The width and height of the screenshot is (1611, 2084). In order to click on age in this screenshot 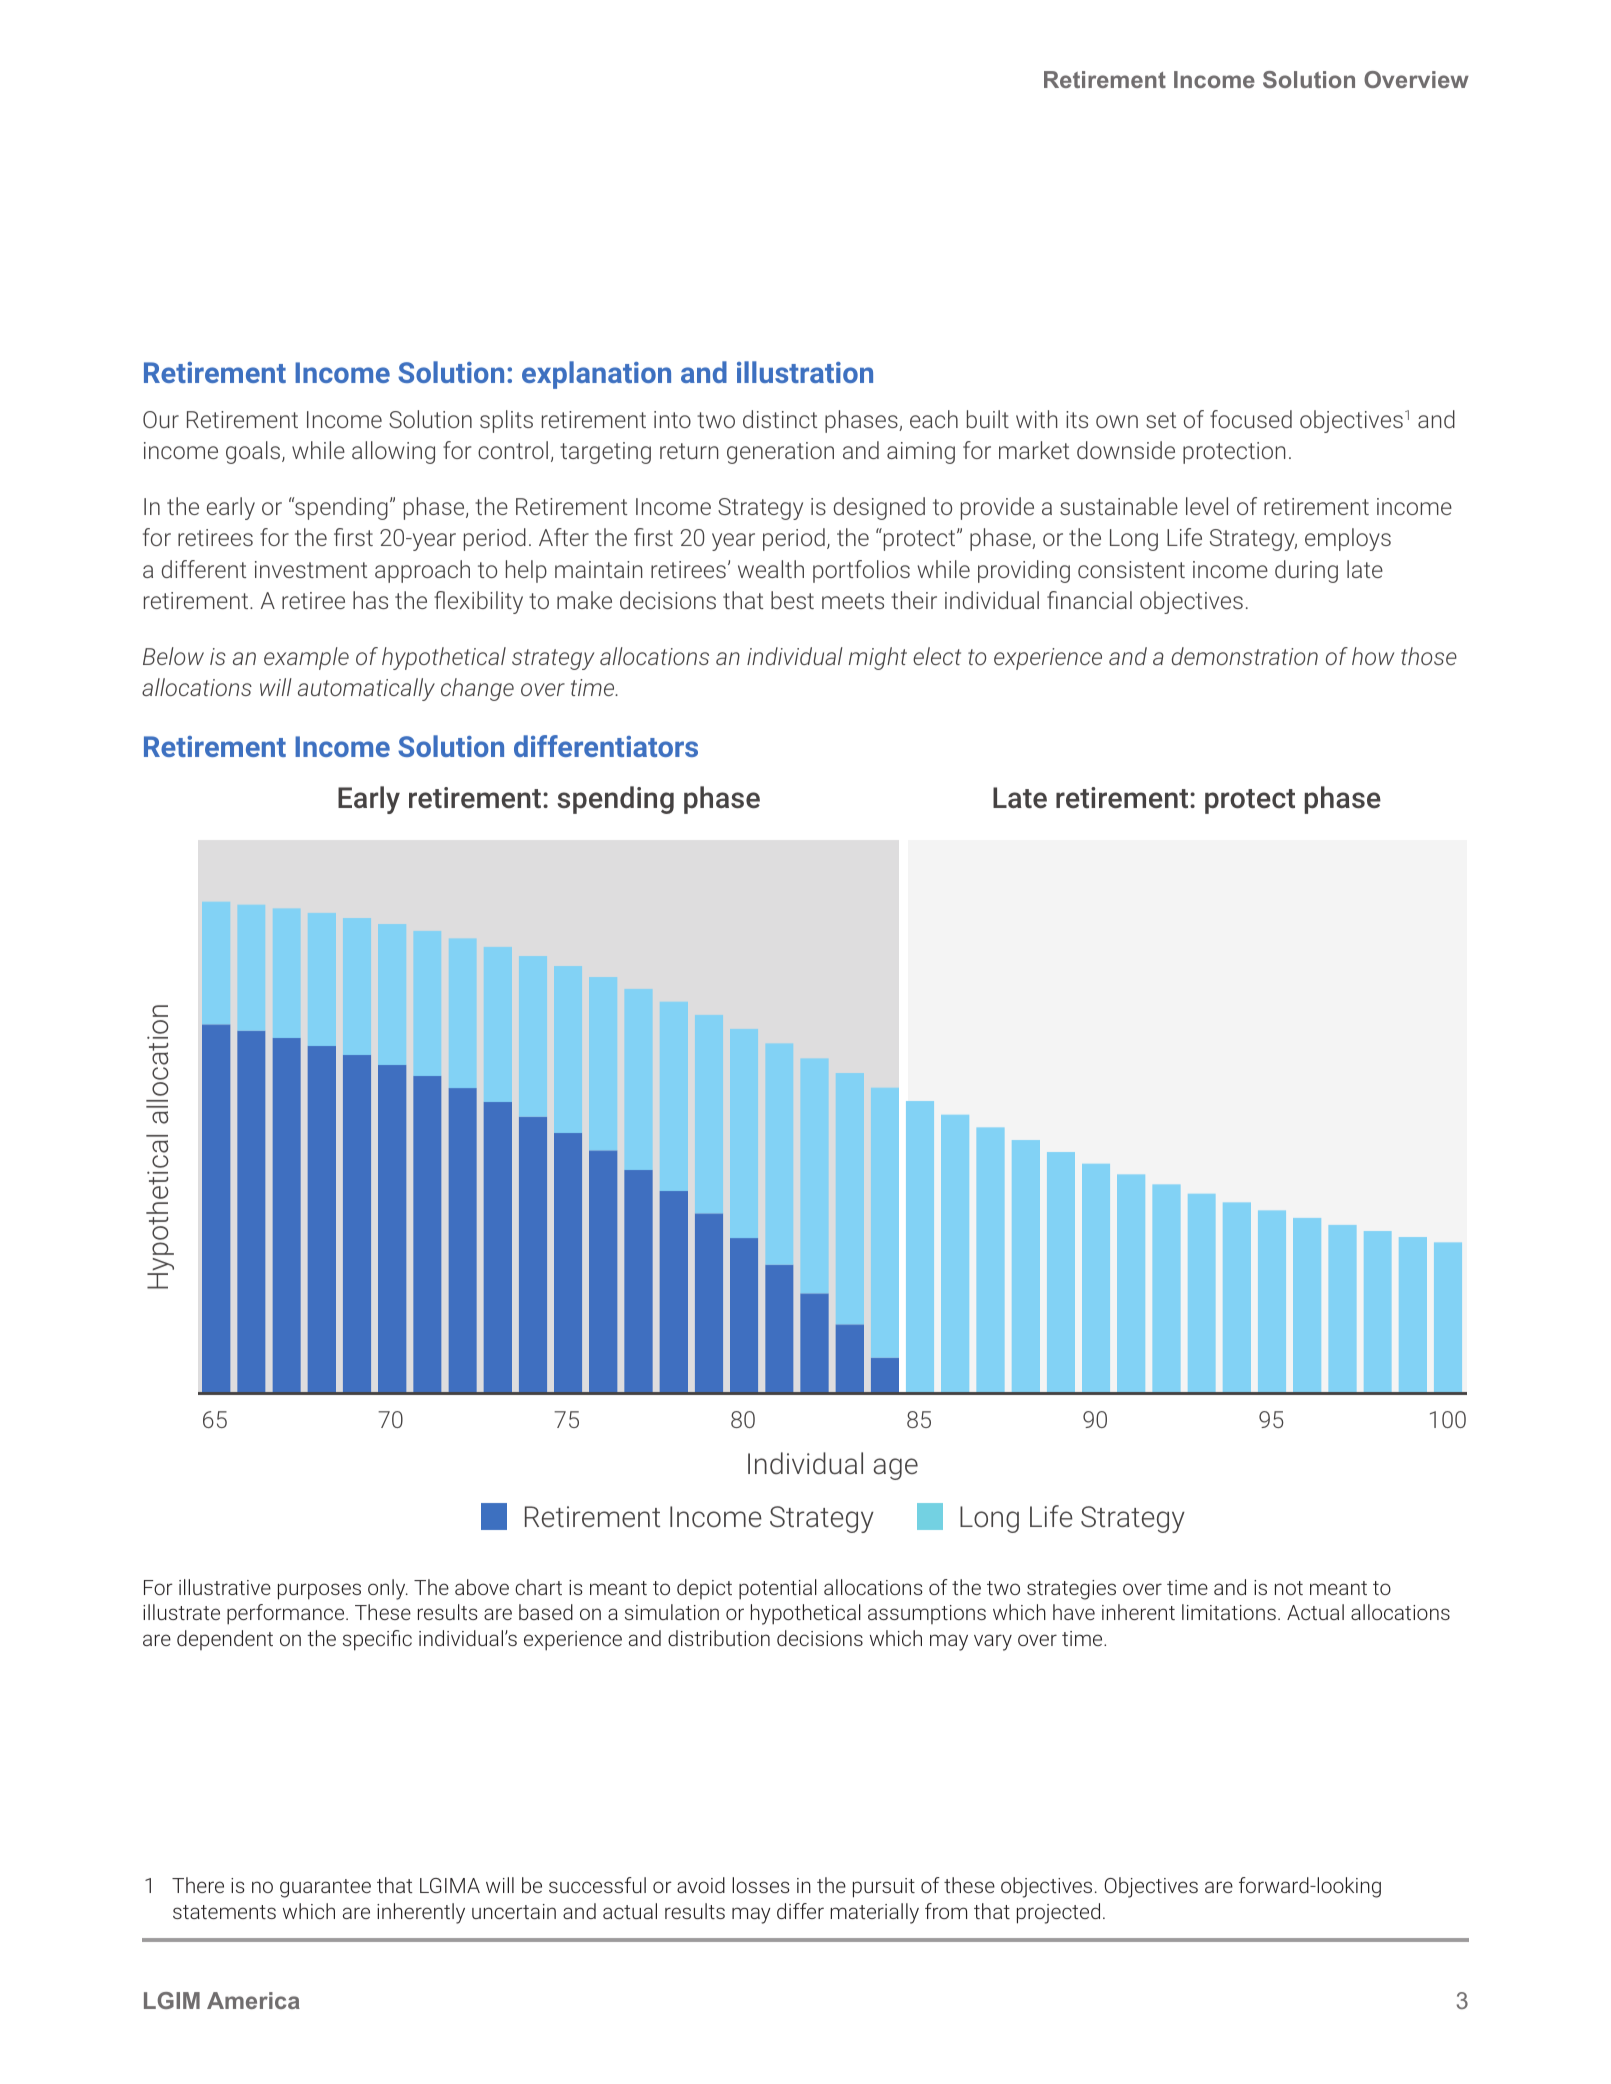, I will do `click(896, 1469)`.
